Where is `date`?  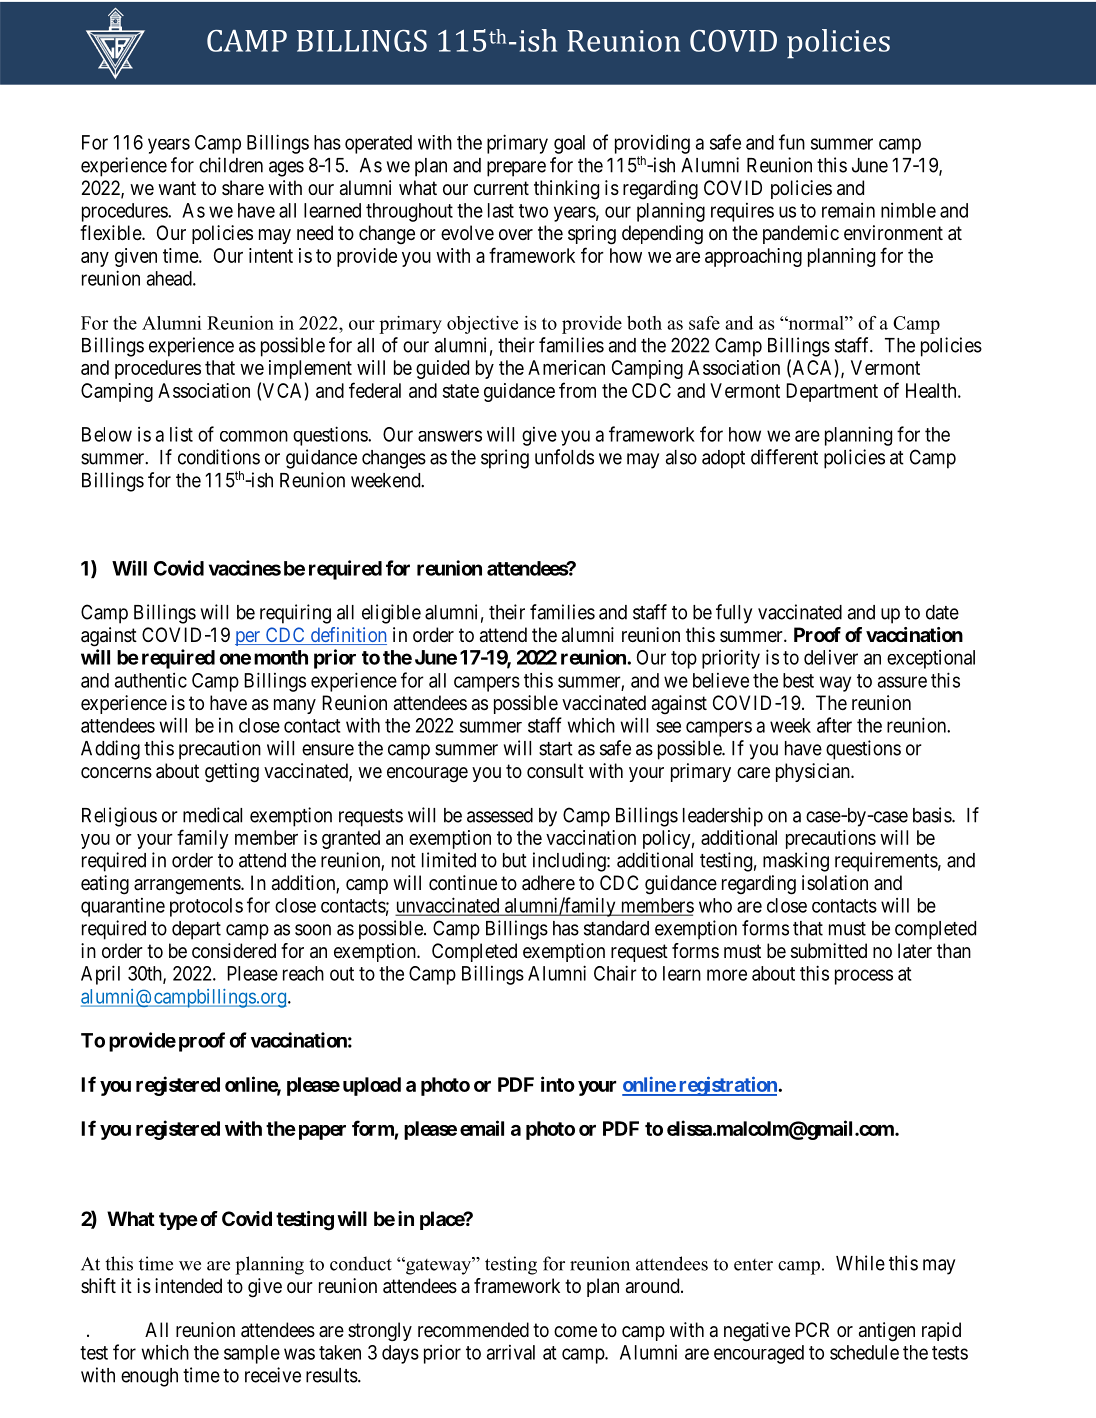
date is located at coordinates (942, 612).
